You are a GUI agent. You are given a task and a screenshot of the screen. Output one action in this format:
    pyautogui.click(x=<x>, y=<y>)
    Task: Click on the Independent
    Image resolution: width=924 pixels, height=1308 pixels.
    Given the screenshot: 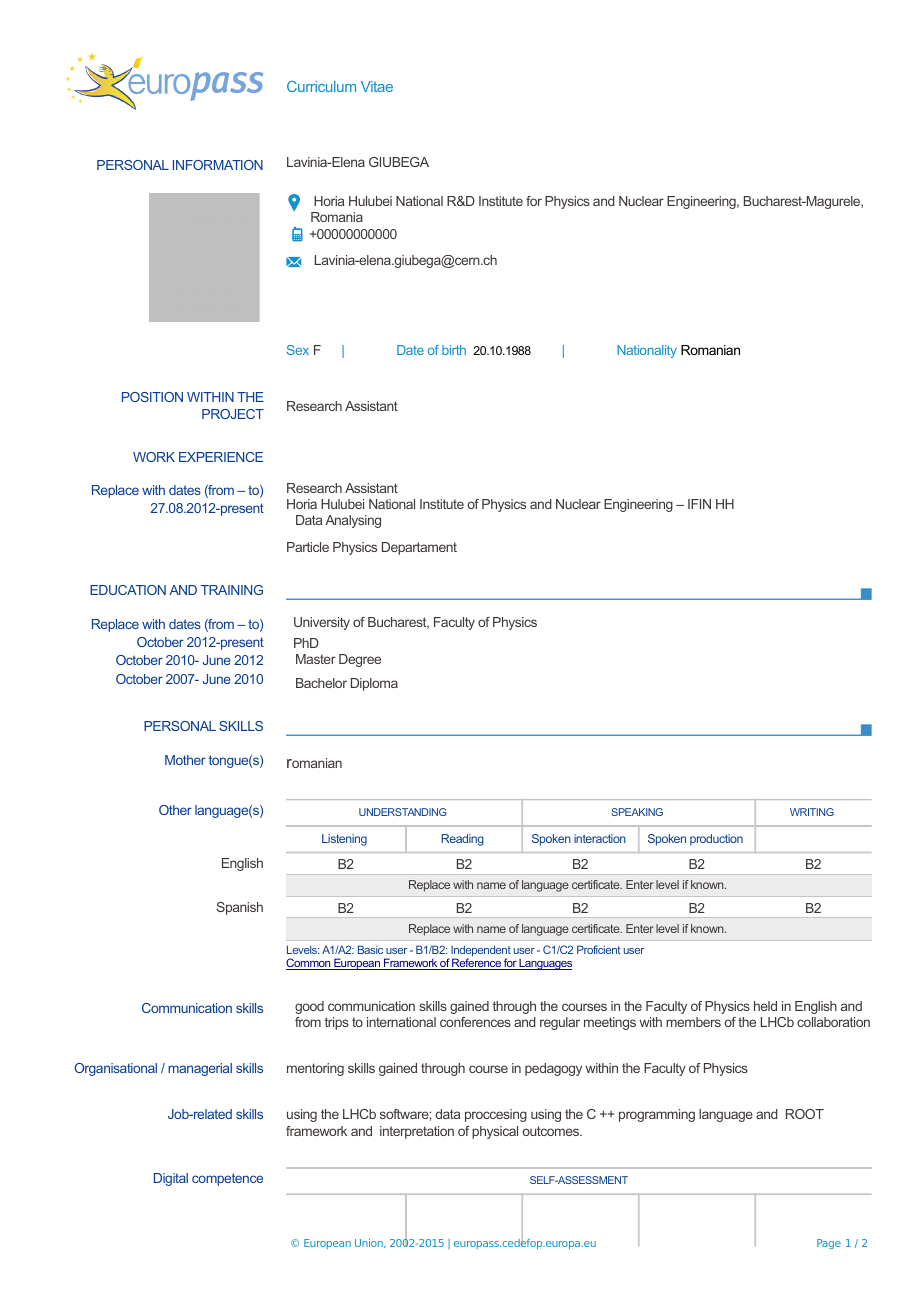 What is the action you would take?
    pyautogui.click(x=480, y=952)
